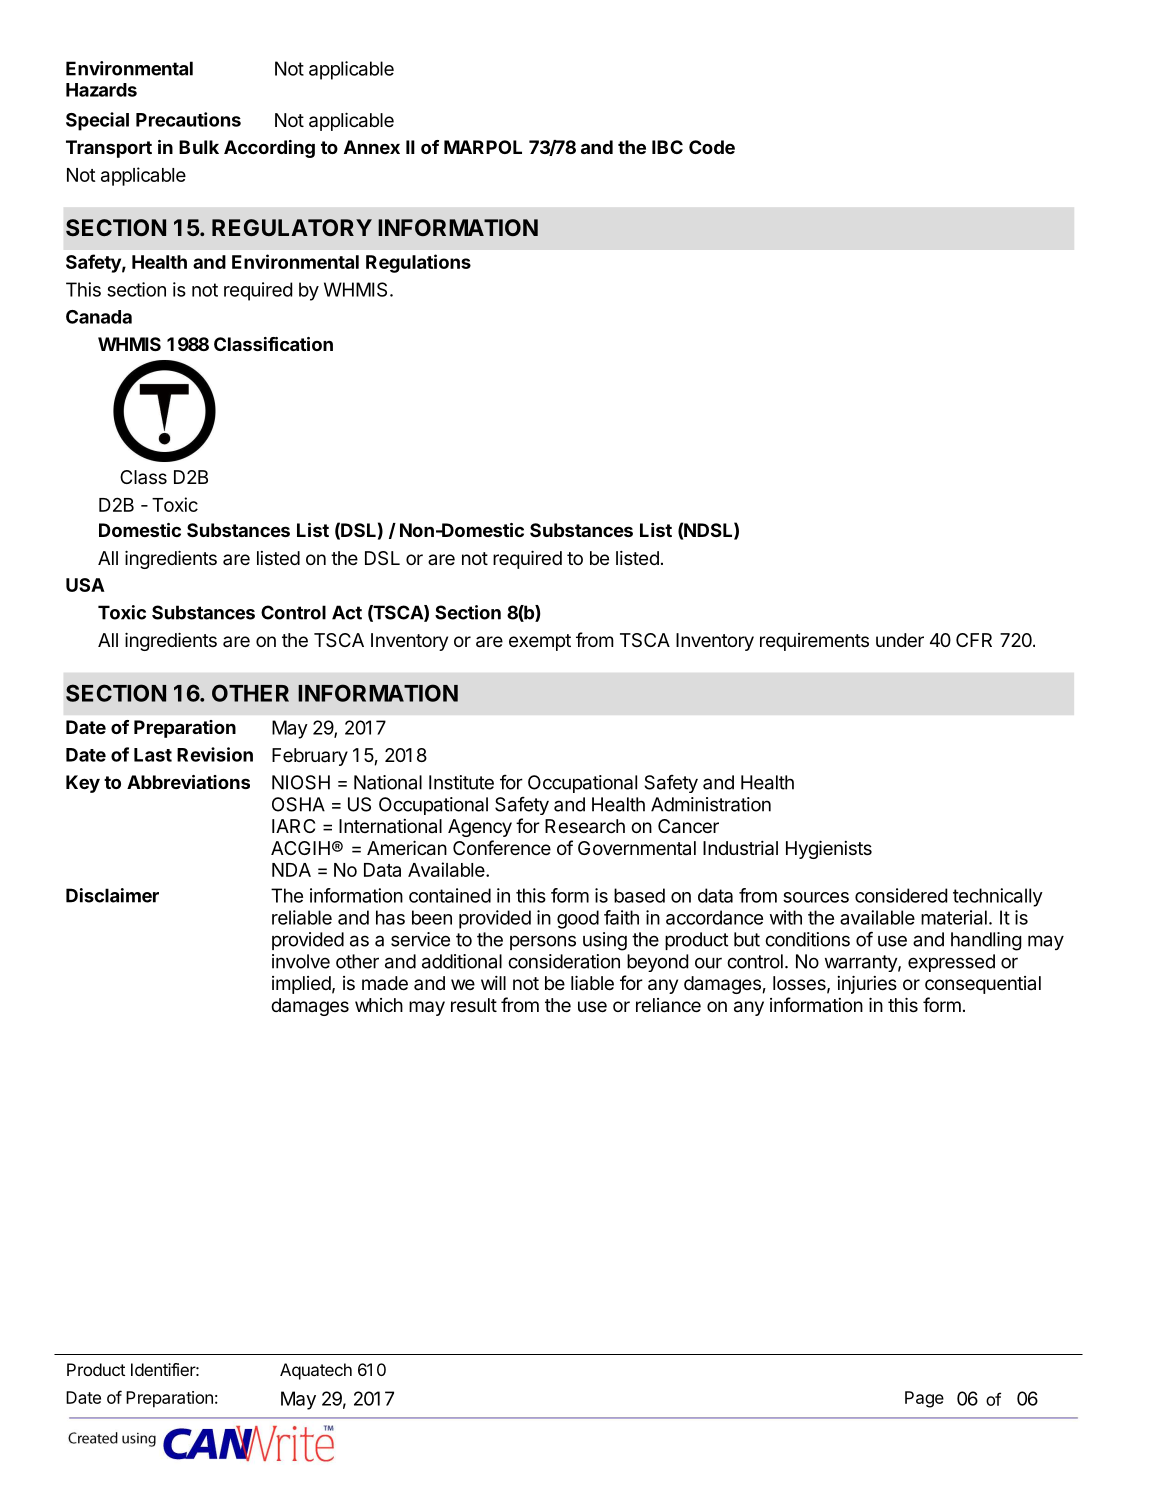 The width and height of the screenshot is (1165, 1507). Describe the element at coordinates (924, 1399) in the screenshot. I see `Page` at that location.
